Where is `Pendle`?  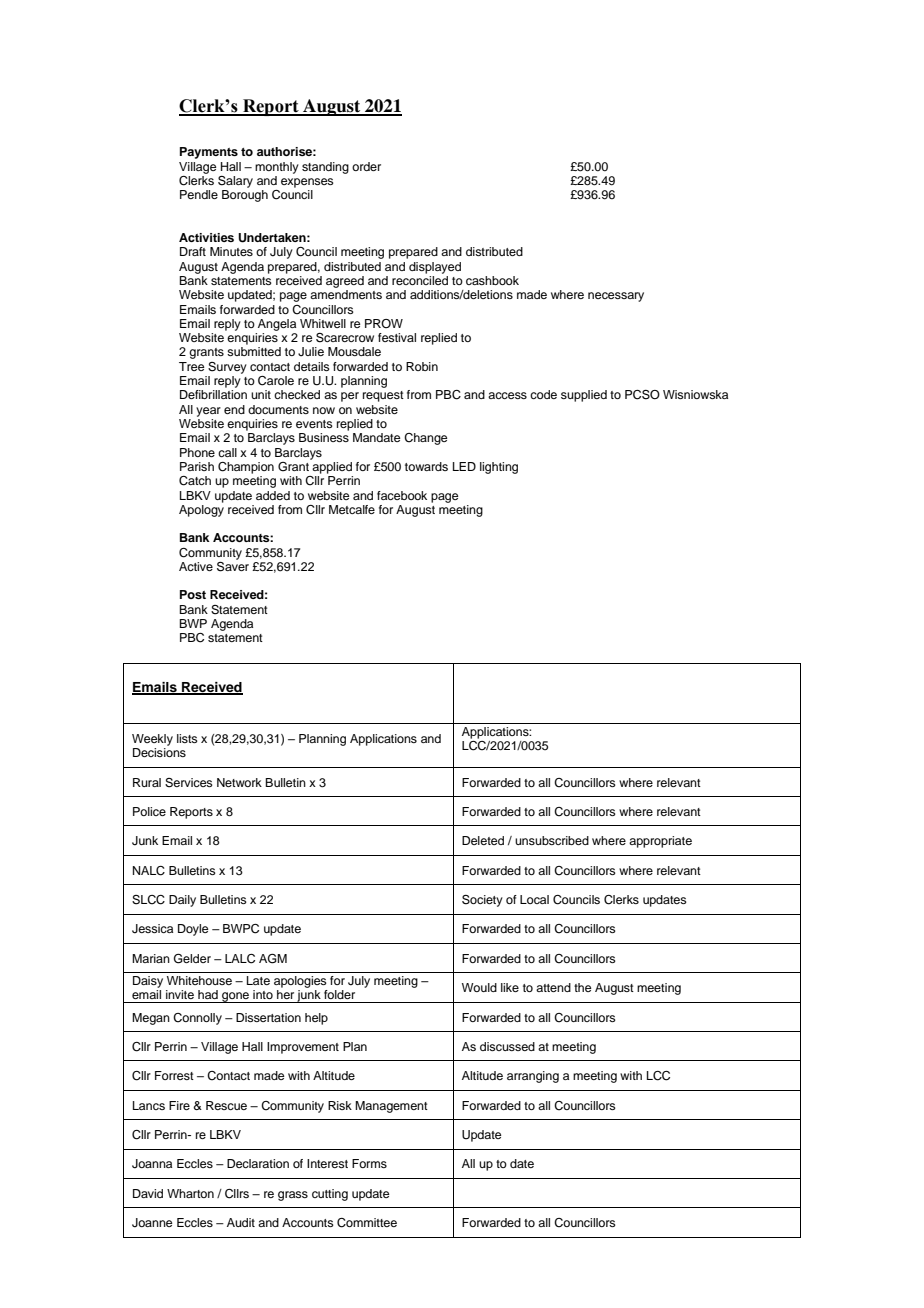 Pendle is located at coordinates (199, 194).
